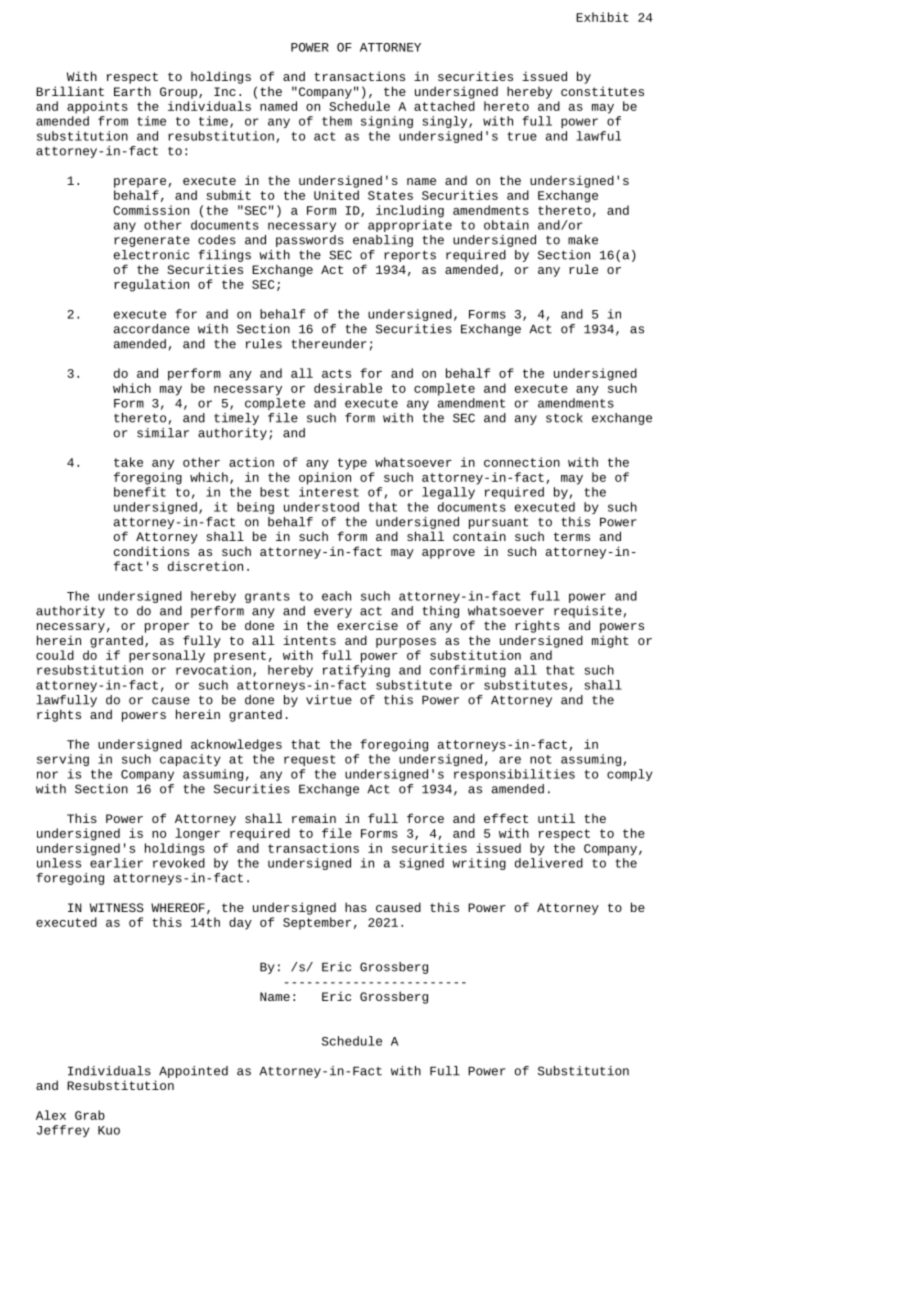  I want to click on Earth, so click(132, 91).
